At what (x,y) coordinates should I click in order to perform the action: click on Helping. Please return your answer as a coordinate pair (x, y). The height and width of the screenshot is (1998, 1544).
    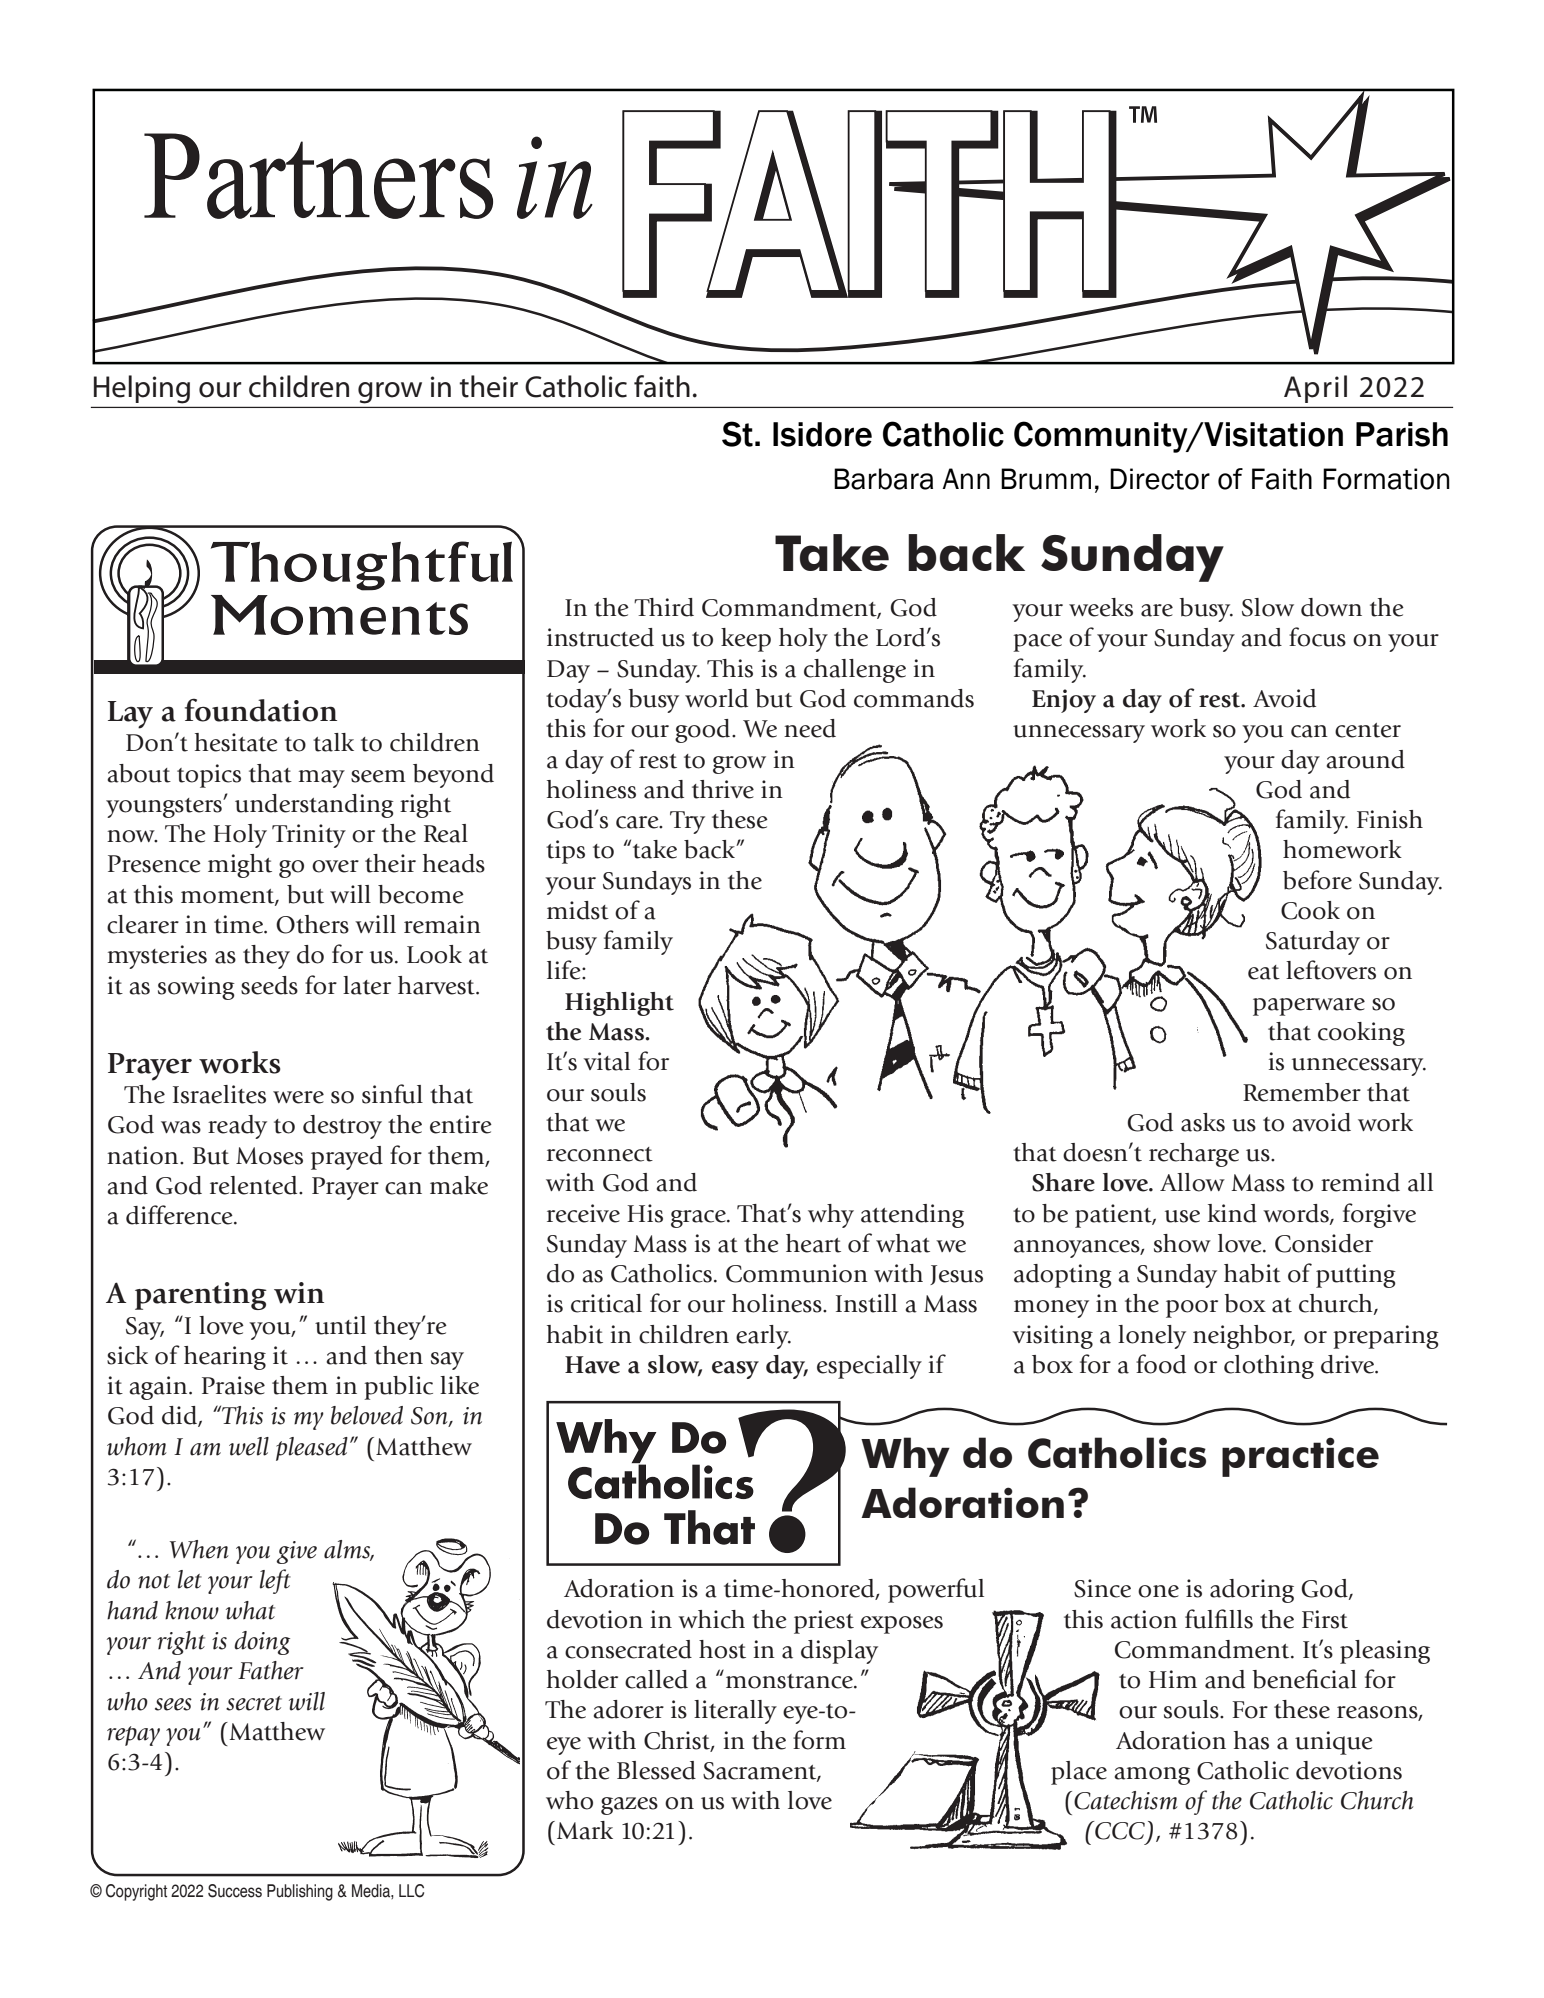
    Looking at the image, I should click on (142, 389).
